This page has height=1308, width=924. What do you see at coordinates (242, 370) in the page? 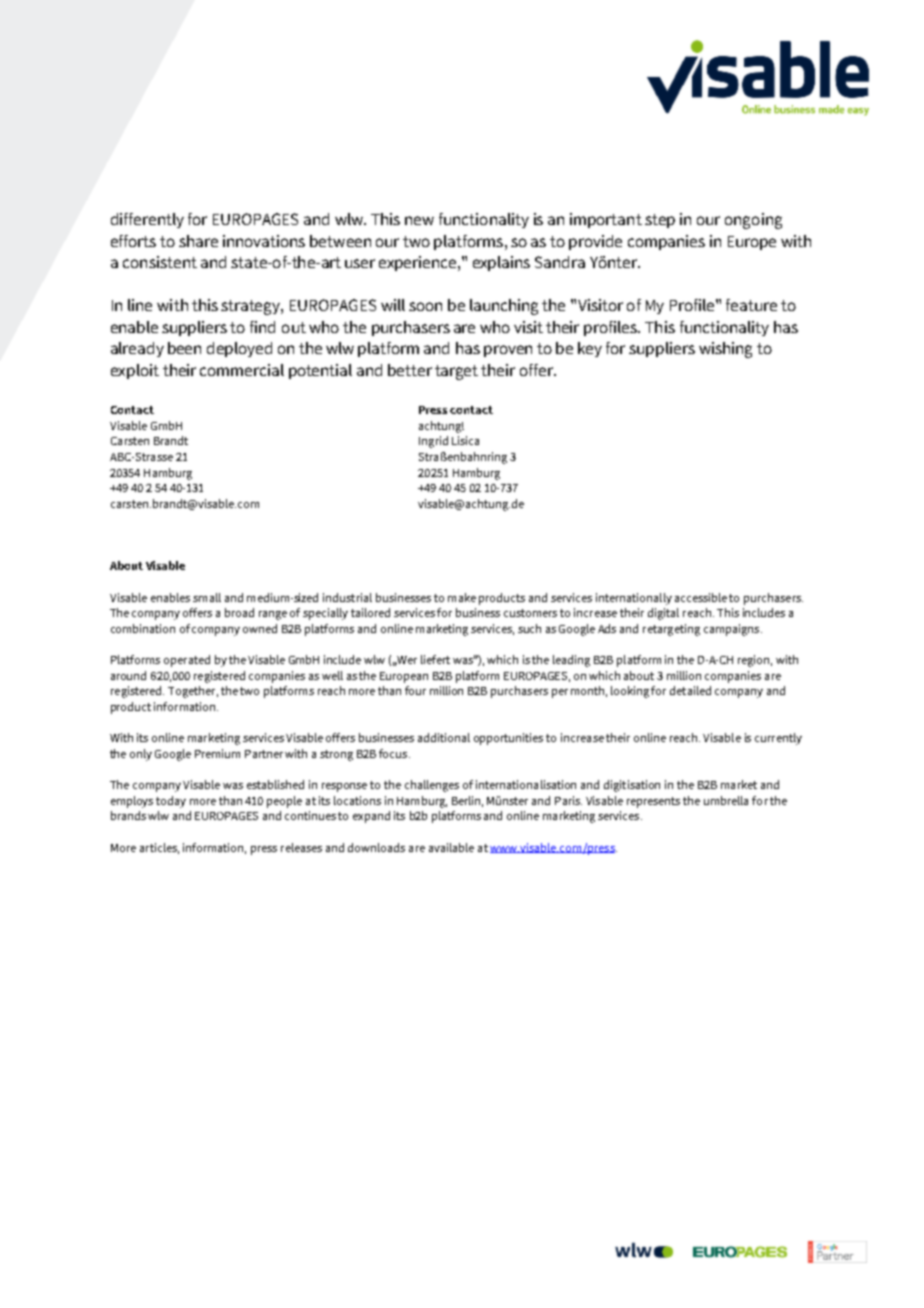
I see `commercial` at bounding box center [242, 370].
